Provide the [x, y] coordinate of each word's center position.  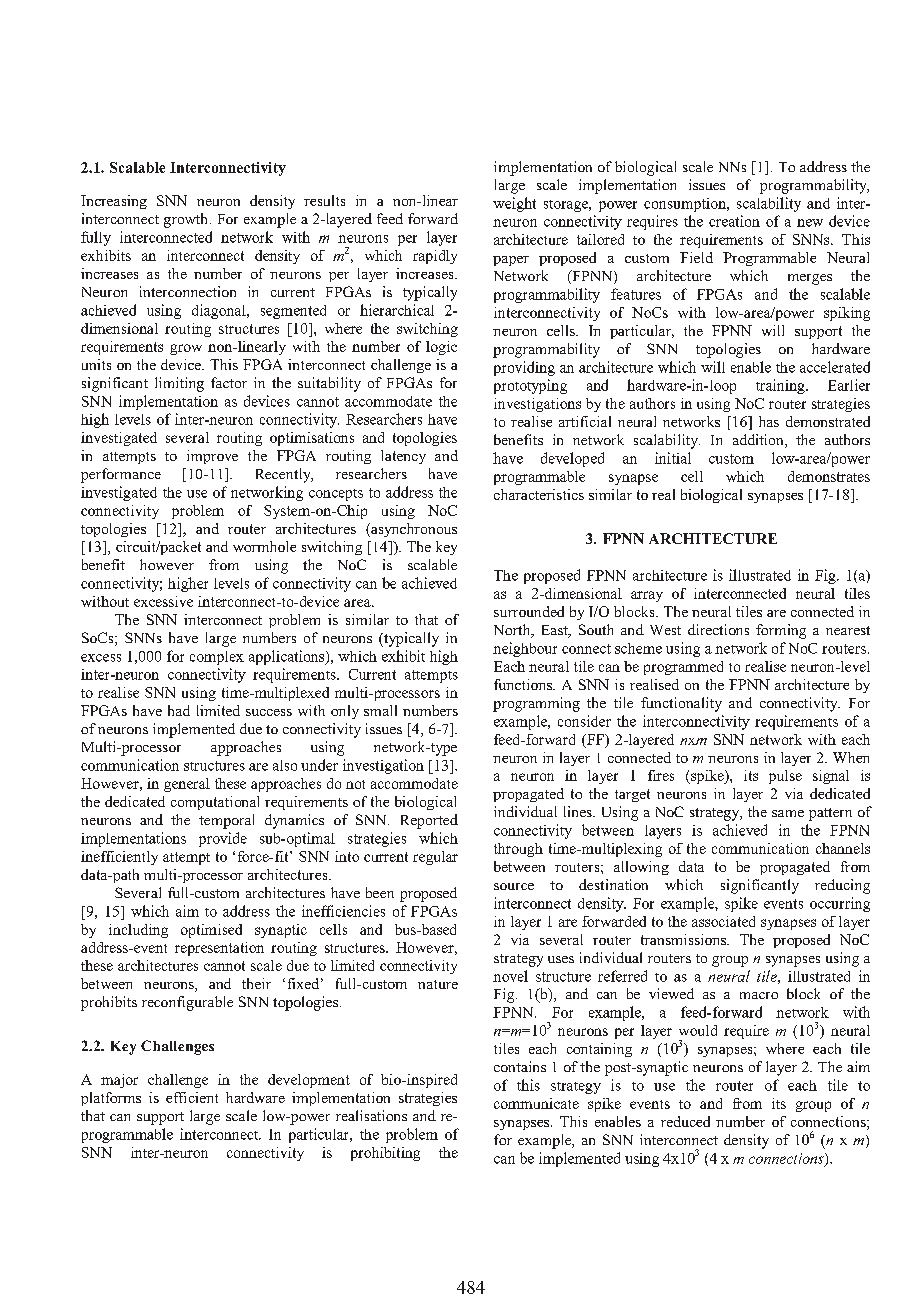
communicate [536, 1103]
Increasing [114, 202]
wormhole [264, 546]
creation [734, 221]
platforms [111, 1099]
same [788, 813]
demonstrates [829, 476]
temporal [226, 821]
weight [514, 204]
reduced [685, 1121]
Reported [429, 821]
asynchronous [413, 530]
